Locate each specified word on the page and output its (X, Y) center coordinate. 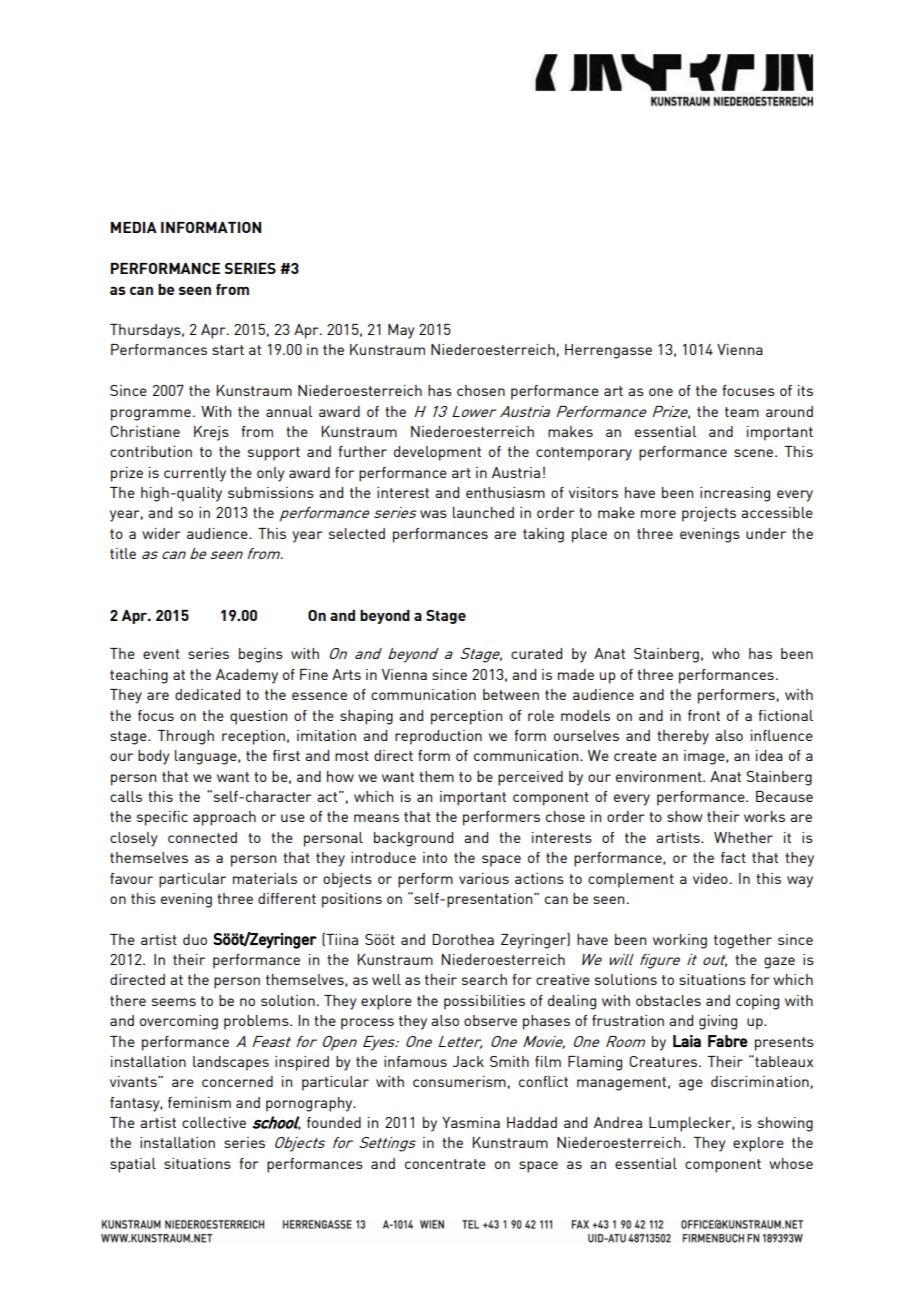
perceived (530, 778)
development (437, 453)
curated (536, 653)
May (401, 331)
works (764, 816)
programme (151, 415)
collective (214, 1122)
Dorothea (463, 939)
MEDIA (134, 227)
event (161, 654)
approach (224, 818)
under (766, 533)
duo (195, 939)
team (742, 412)
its (805, 390)
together (743, 941)
